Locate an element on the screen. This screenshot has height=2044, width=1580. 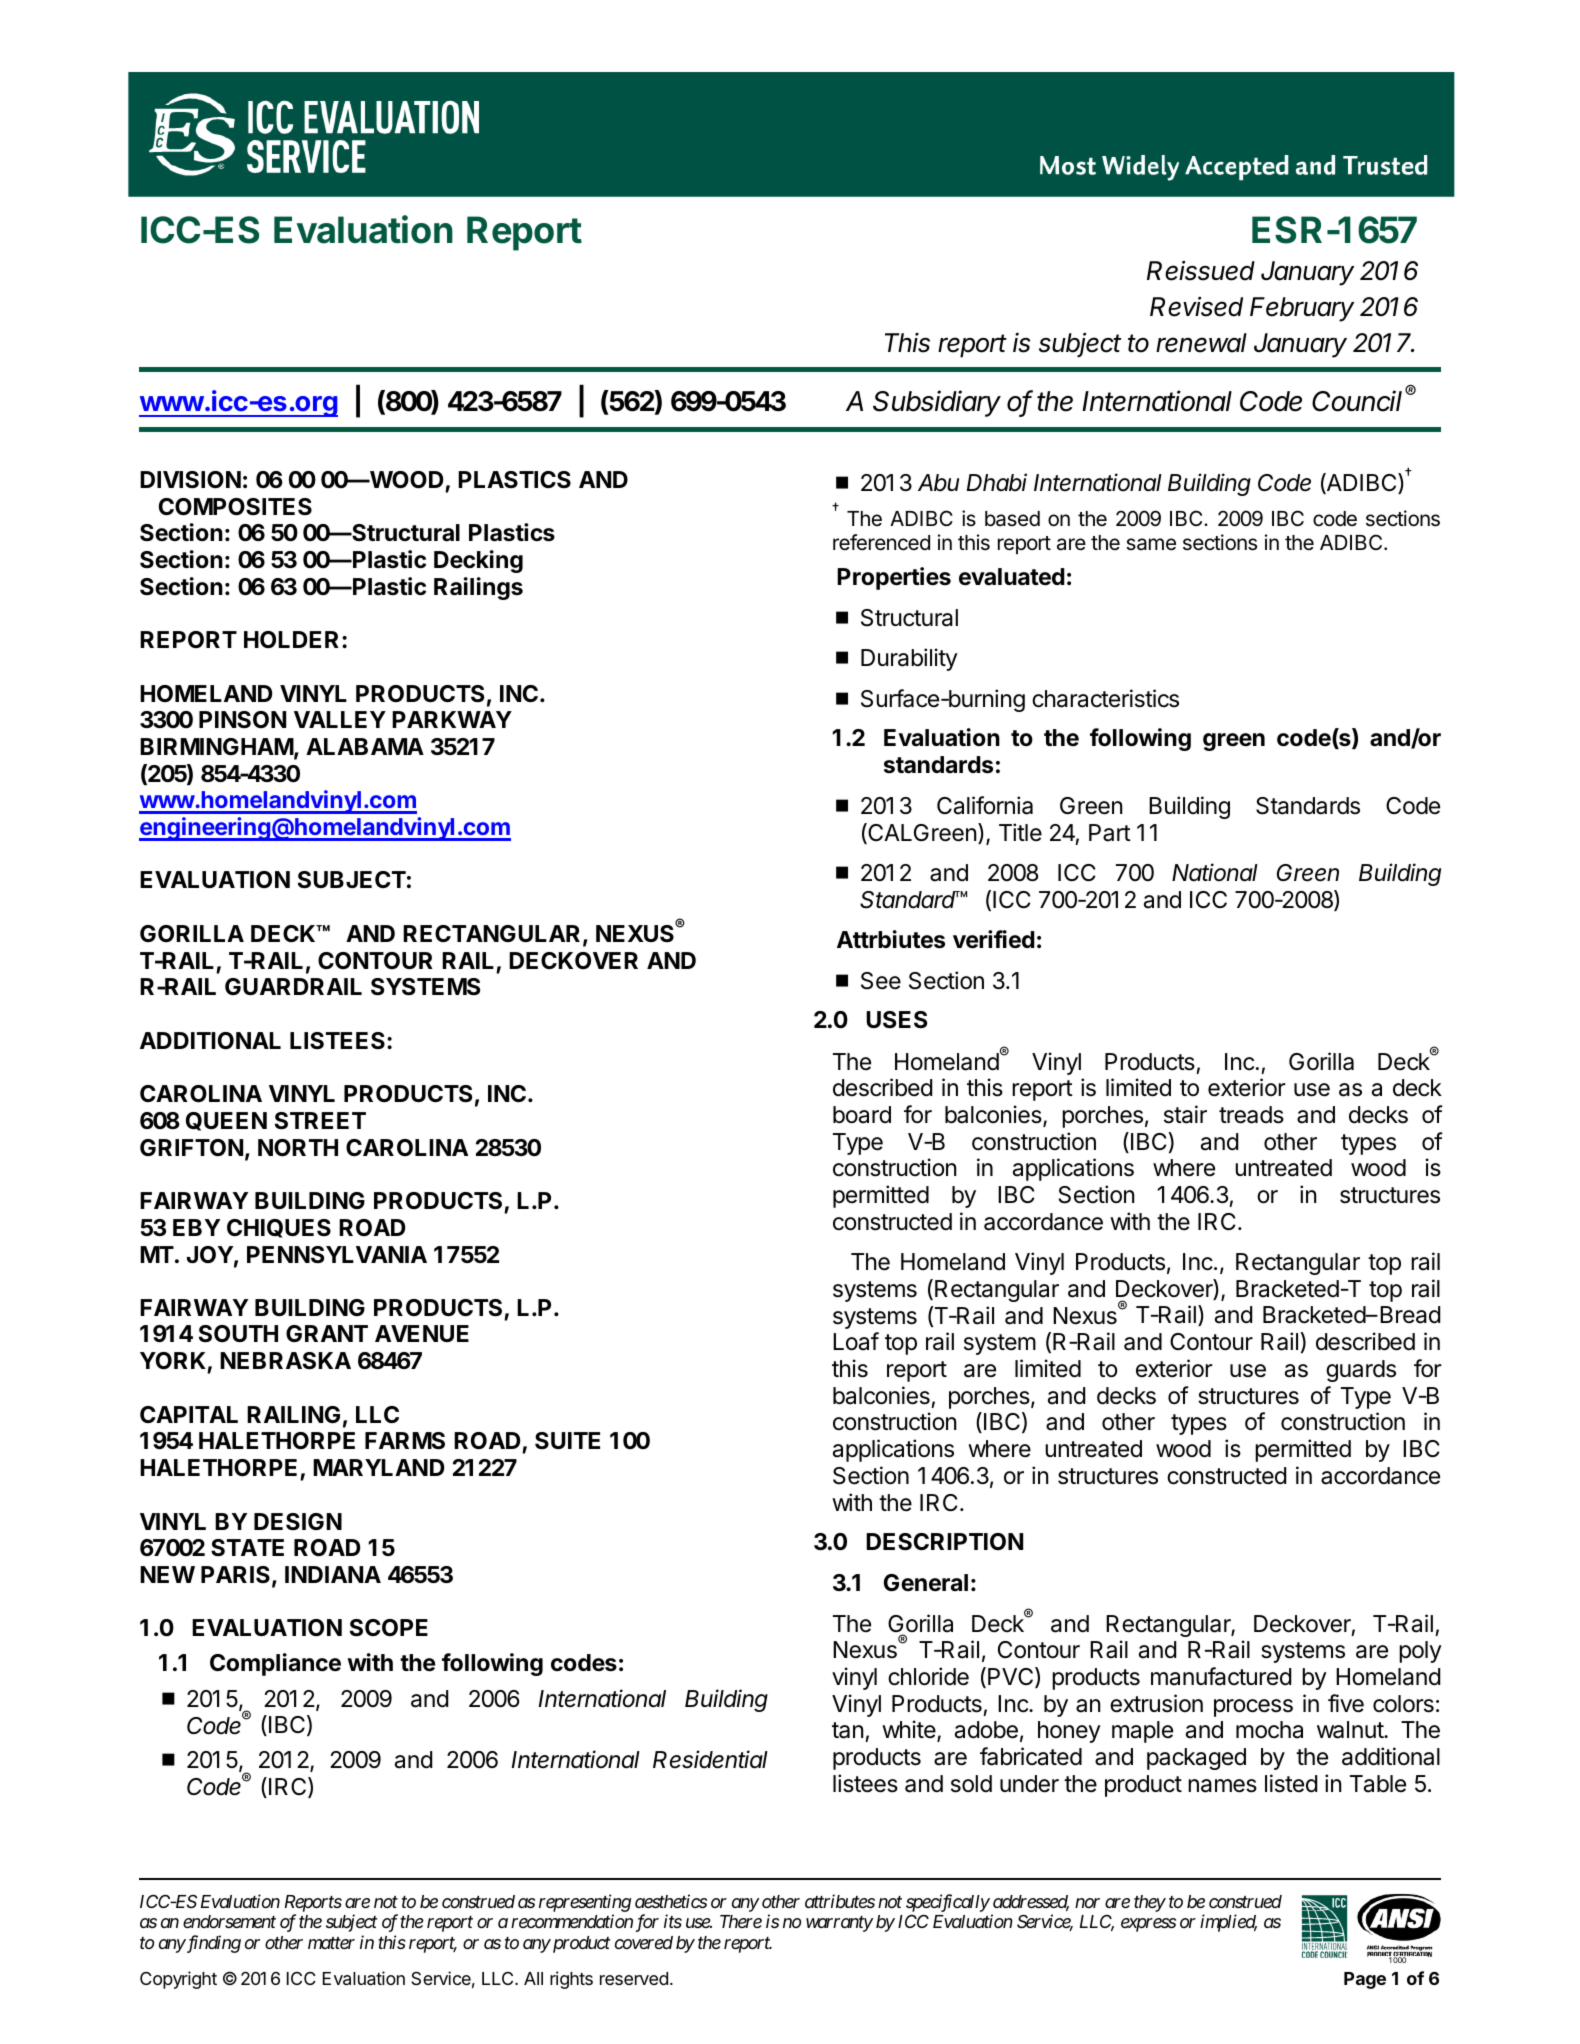
treads is located at coordinates (1251, 1115).
